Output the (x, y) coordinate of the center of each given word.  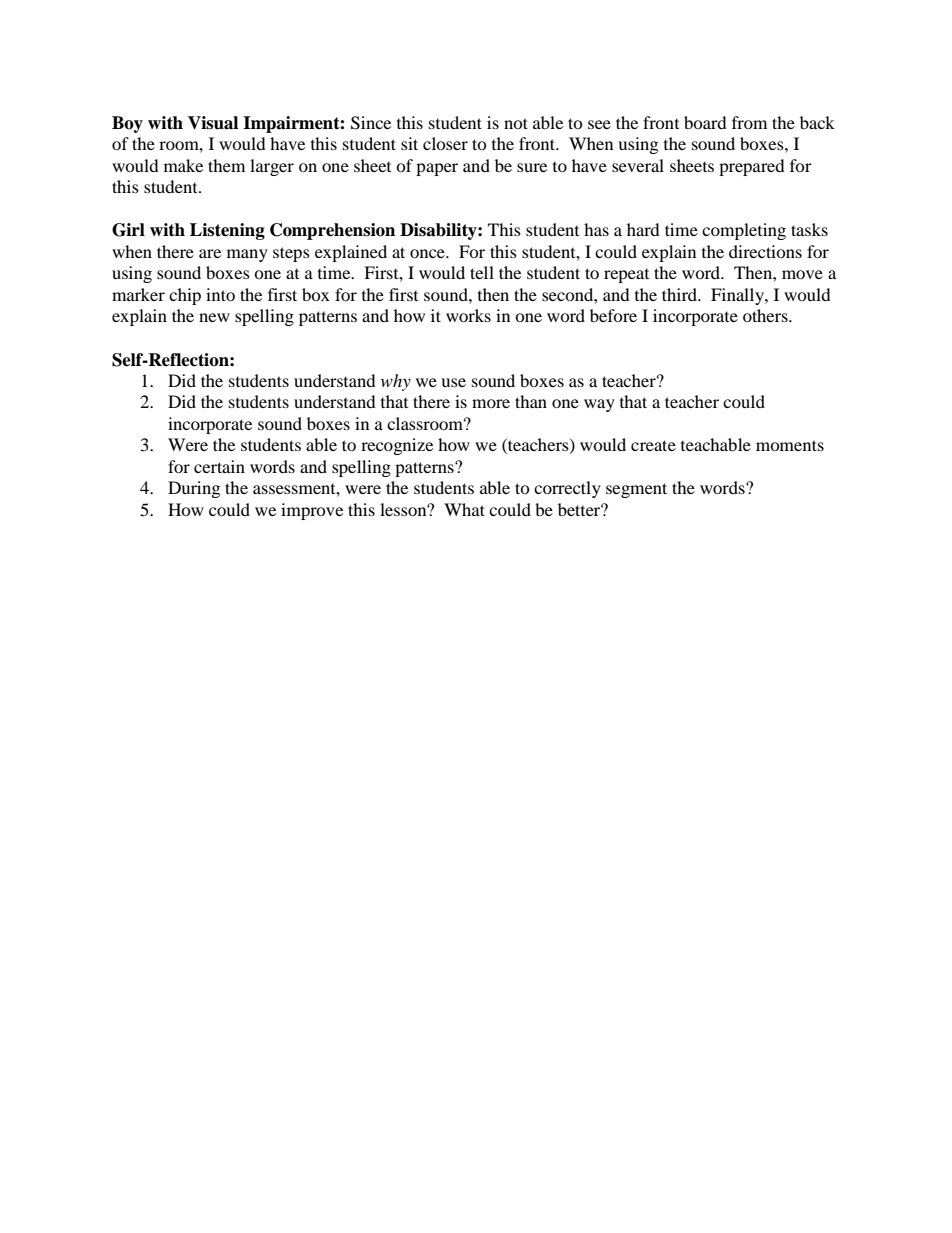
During (194, 489)
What (464, 509)
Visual (213, 123)
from (749, 122)
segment (636, 490)
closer (445, 143)
